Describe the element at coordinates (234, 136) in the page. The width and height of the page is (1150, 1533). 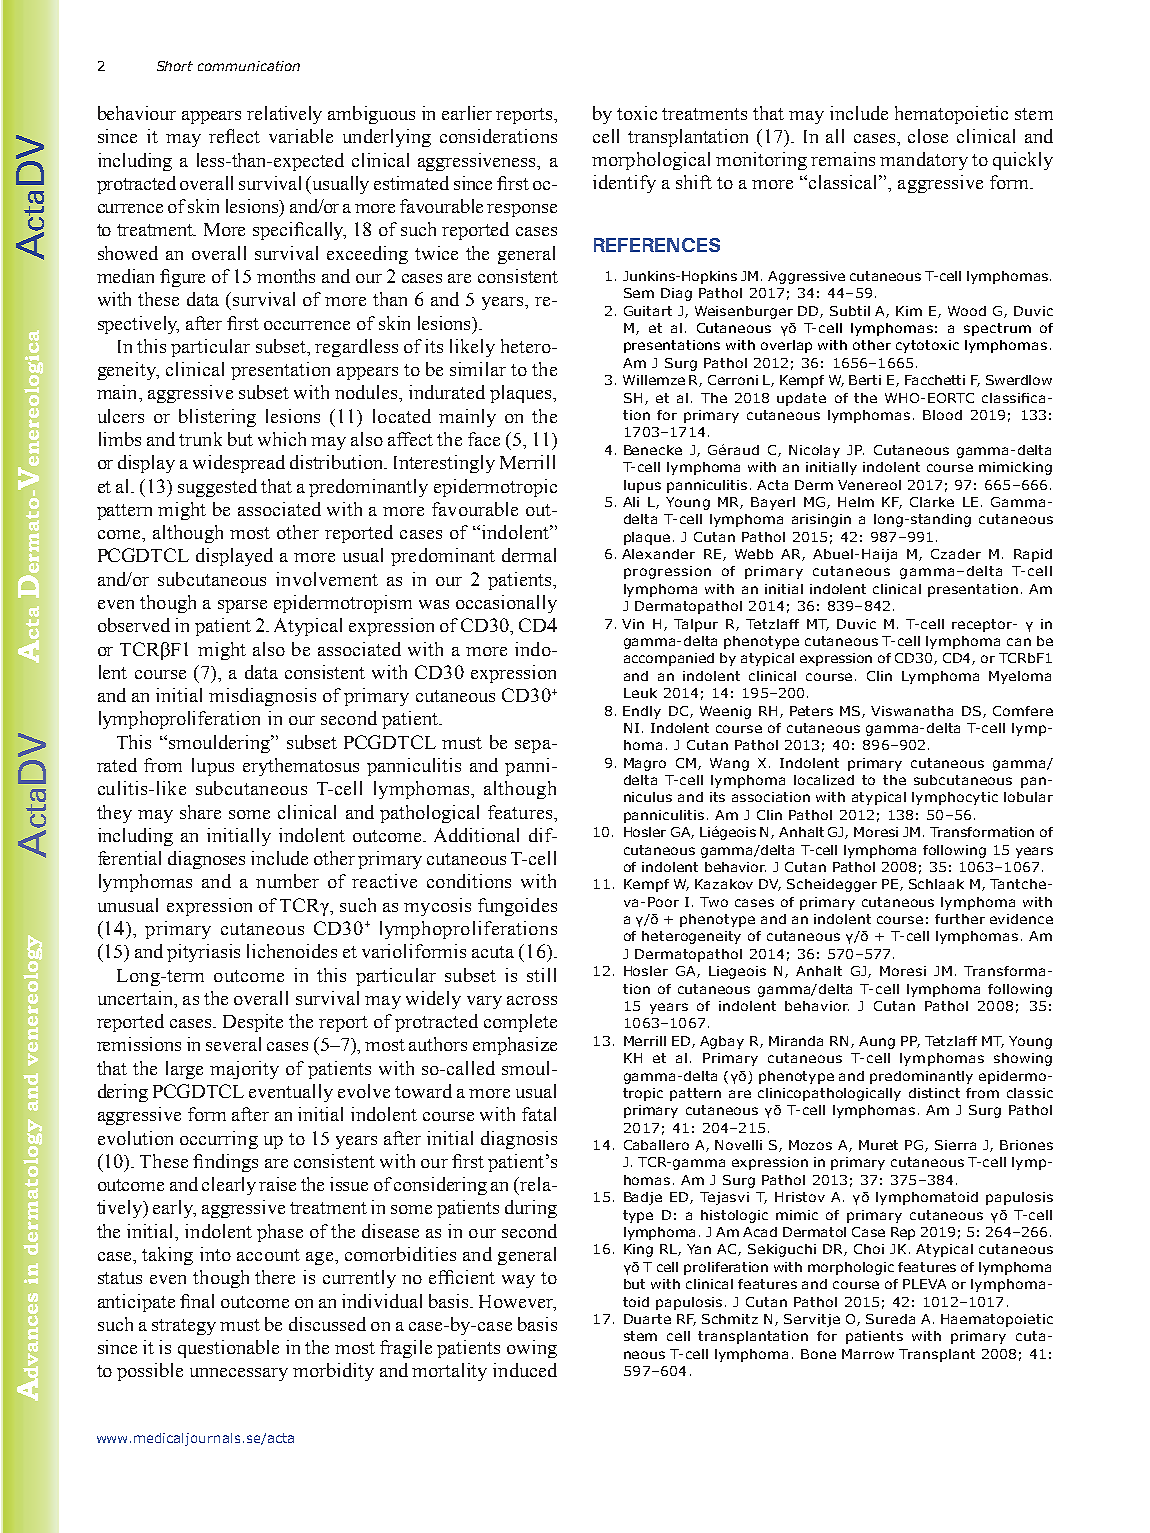
I see `reflect` at that location.
